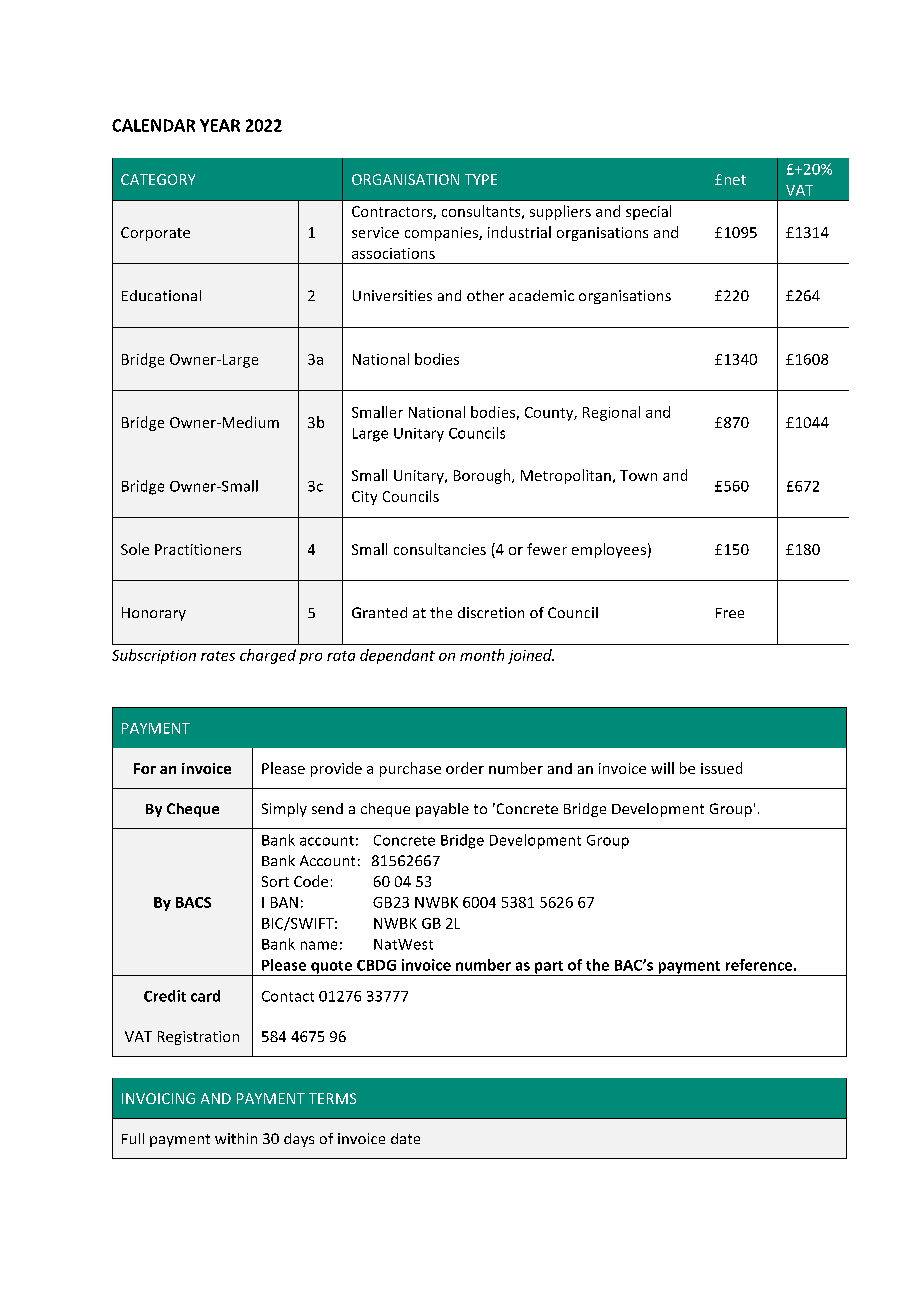 This document has width=924, height=1308. What do you see at coordinates (220, 125) in the document?
I see `YEAR` at bounding box center [220, 125].
